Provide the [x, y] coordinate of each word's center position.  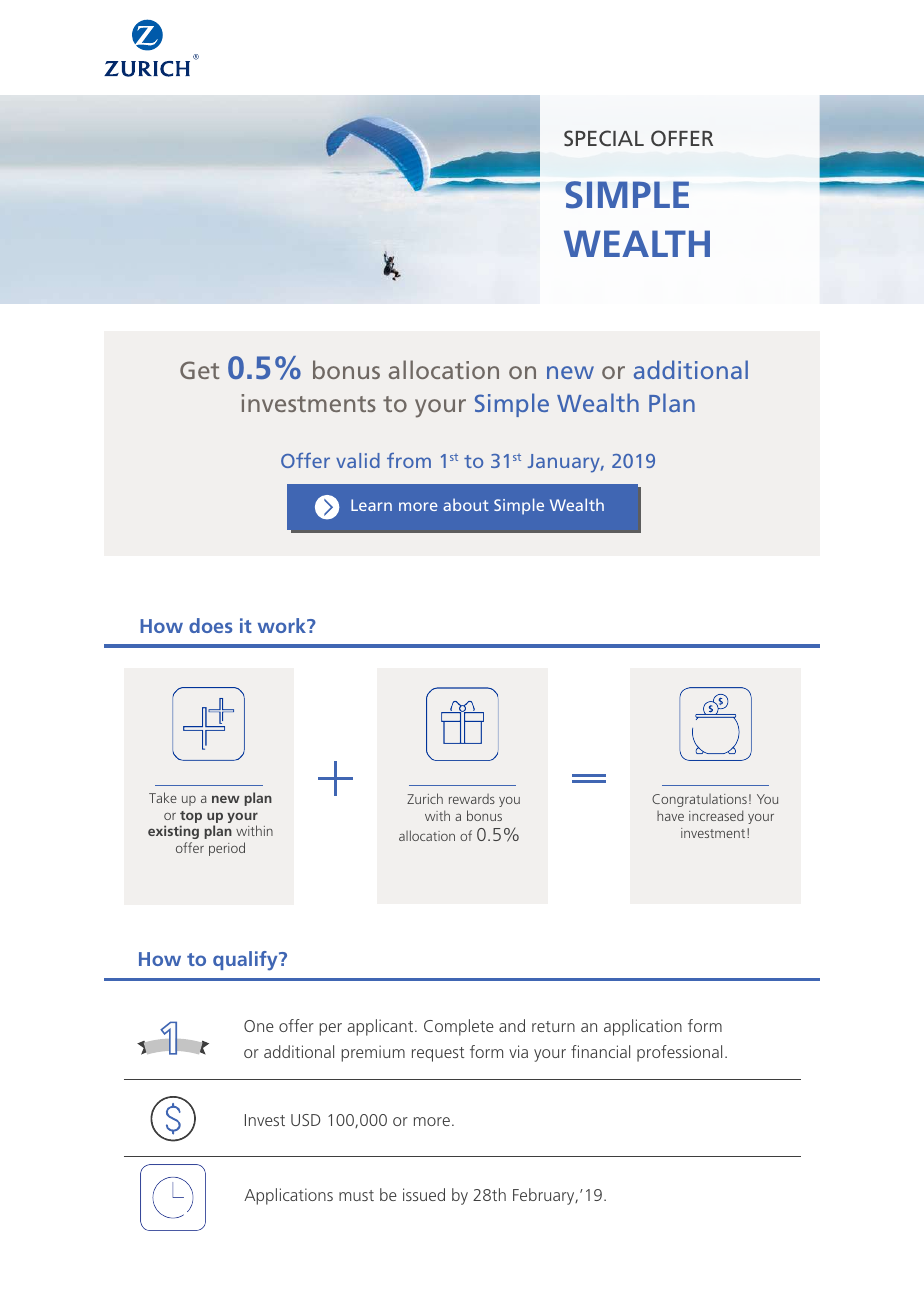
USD [305, 1120]
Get [199, 370]
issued [424, 1194]
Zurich [425, 798]
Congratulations [699, 800]
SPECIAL [604, 138]
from [409, 460]
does [210, 625]
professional [679, 1053]
